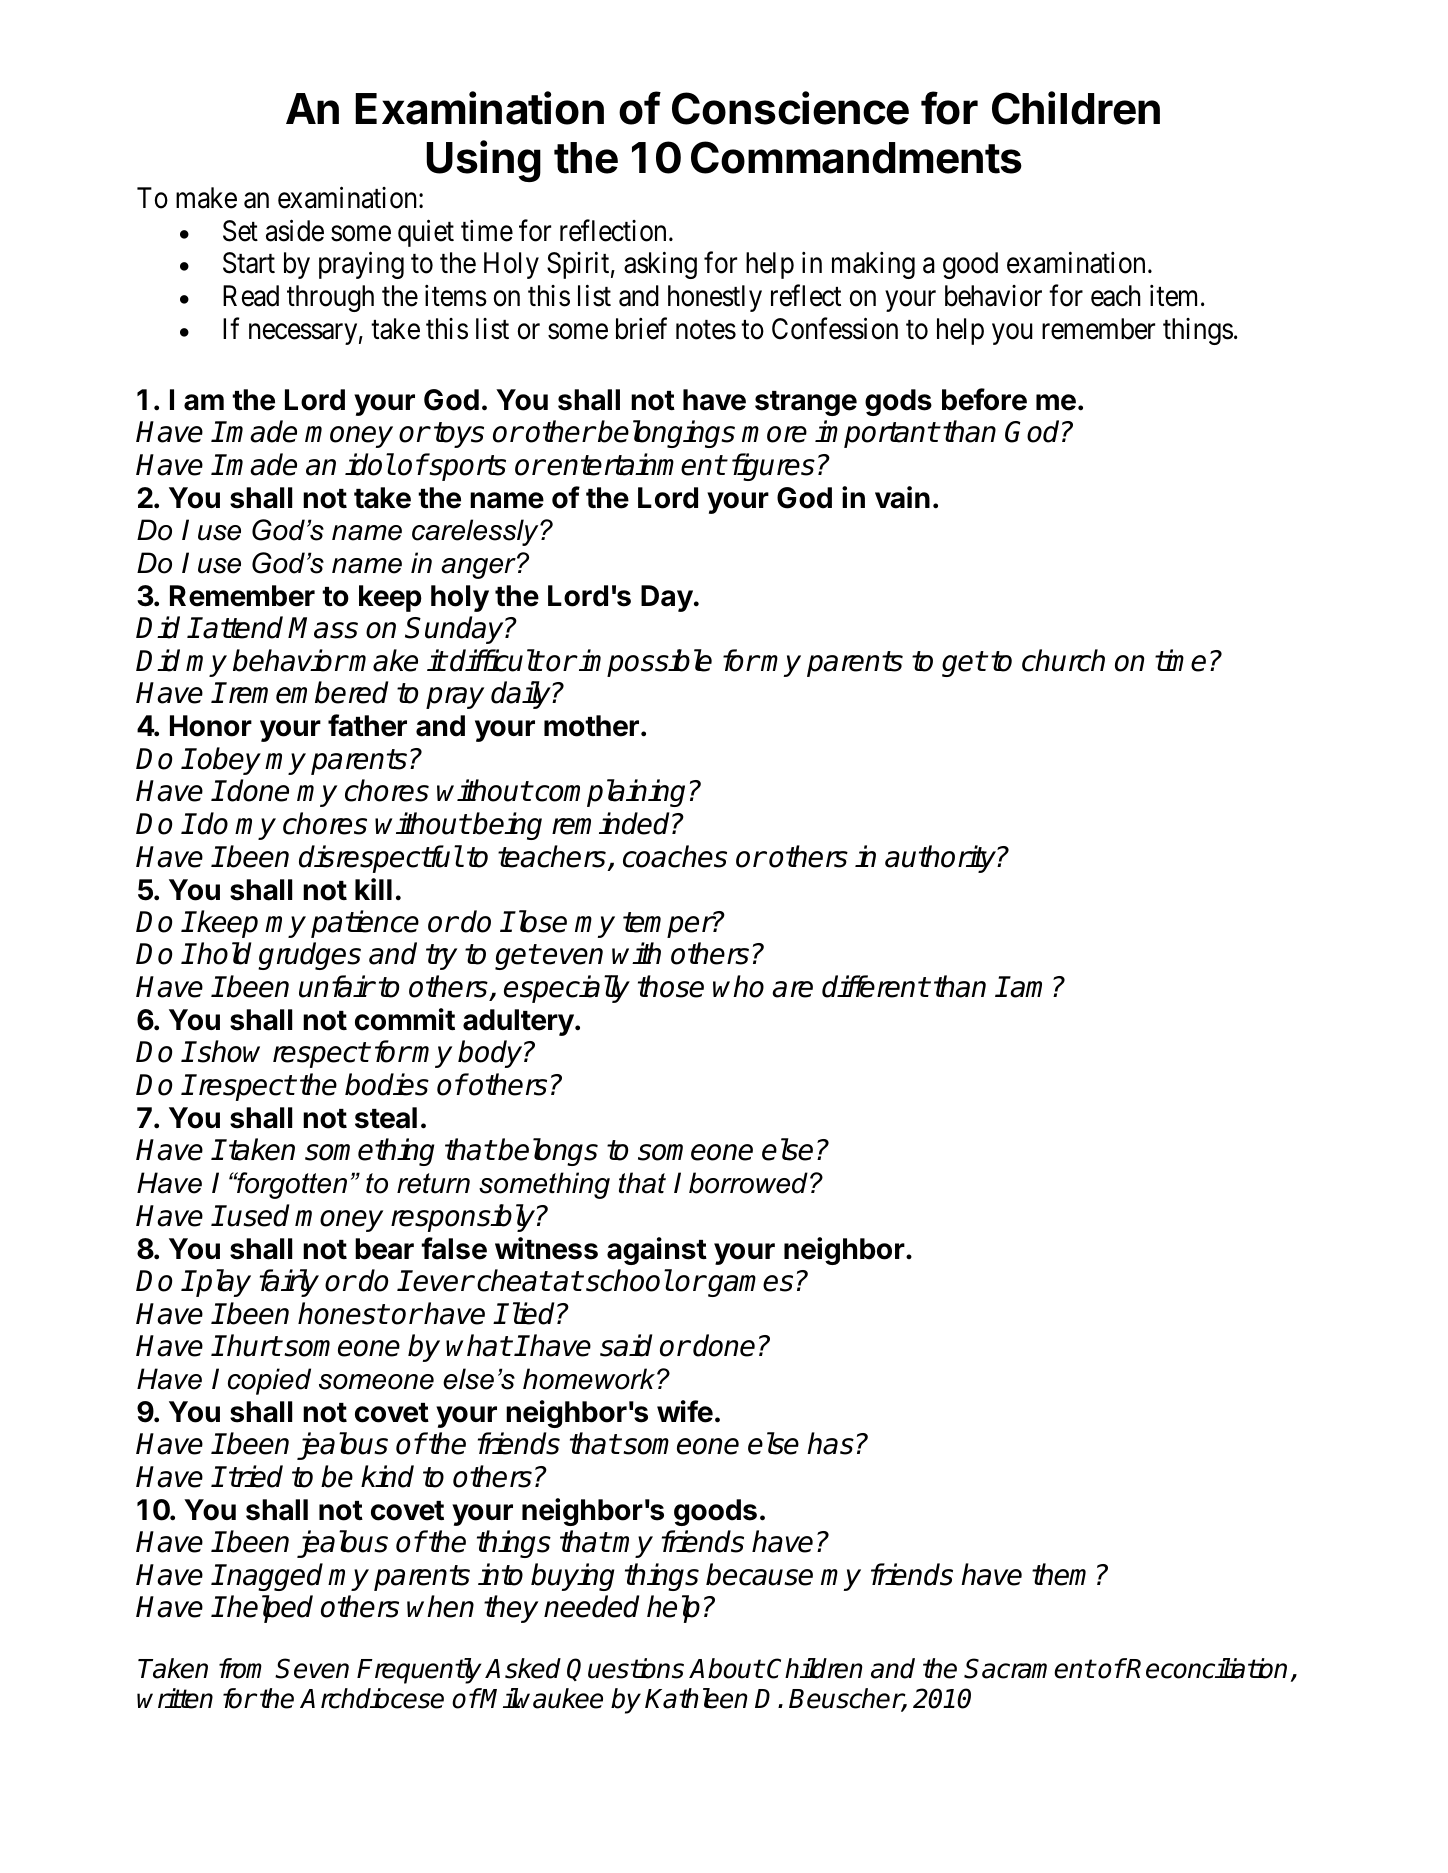  What do you see at coordinates (240, 1668) in the screenshot?
I see `from` at bounding box center [240, 1668].
